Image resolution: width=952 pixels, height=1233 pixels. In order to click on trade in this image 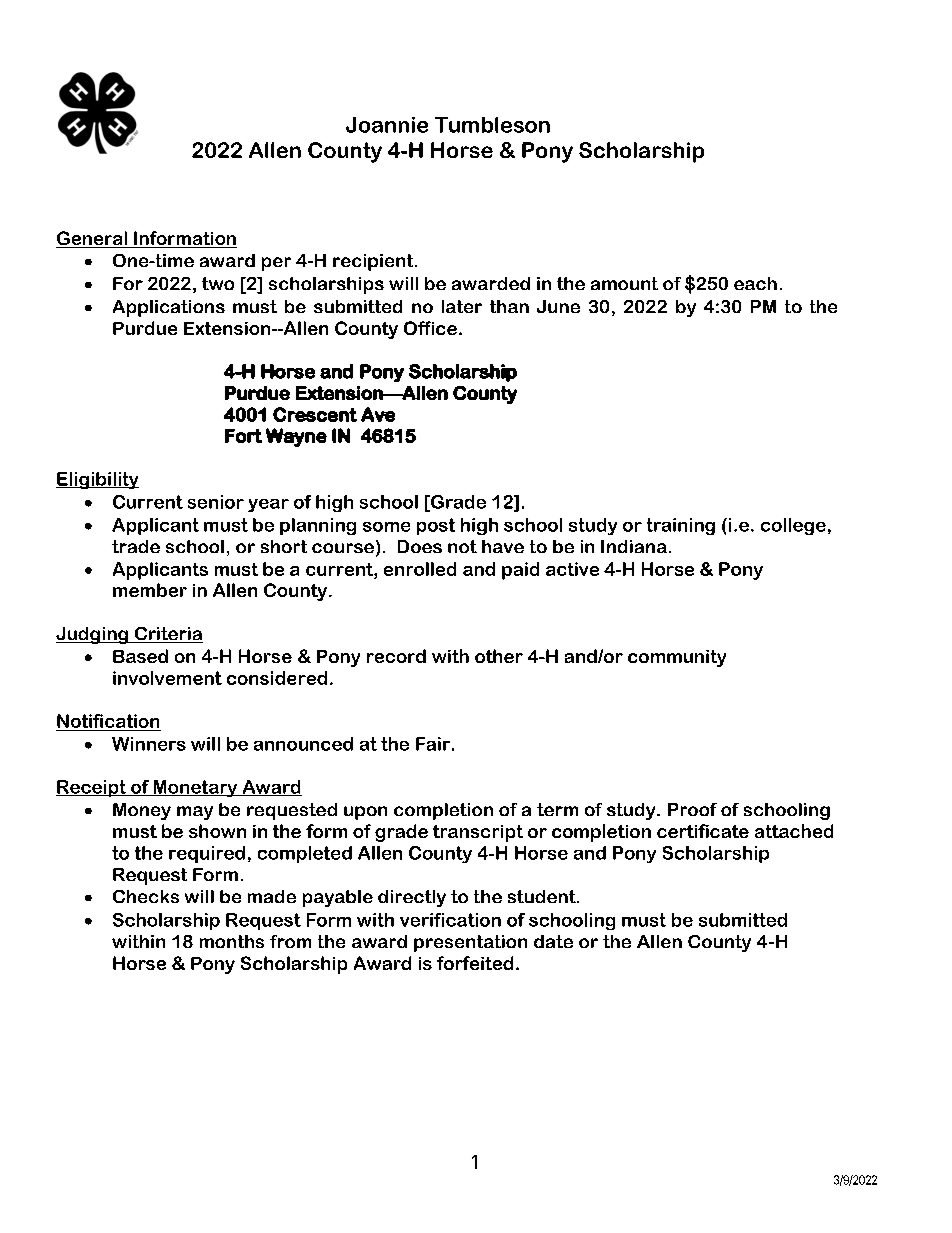, I will do `click(136, 546)`.
